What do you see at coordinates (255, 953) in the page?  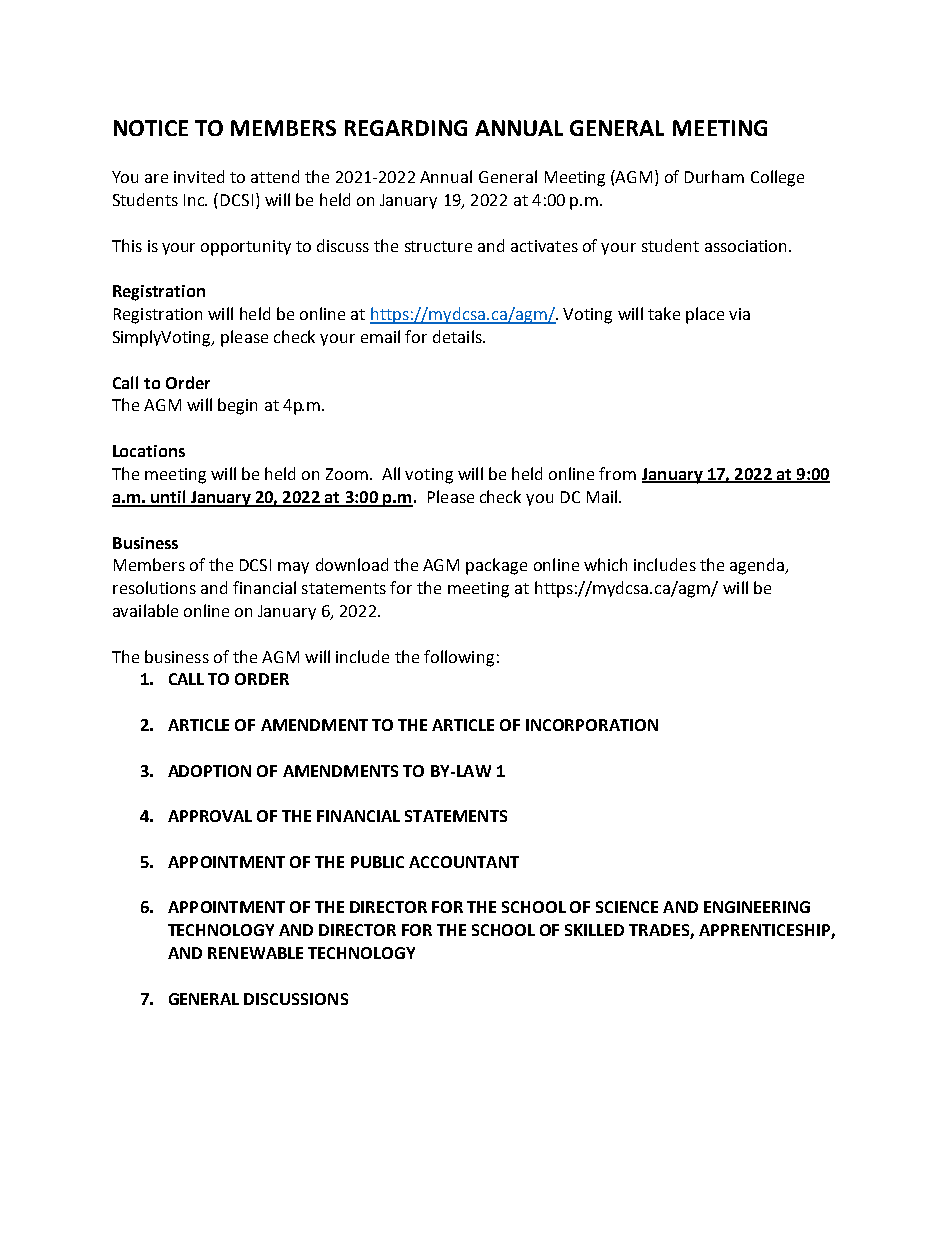 I see `RENEWABLE` at bounding box center [255, 953].
